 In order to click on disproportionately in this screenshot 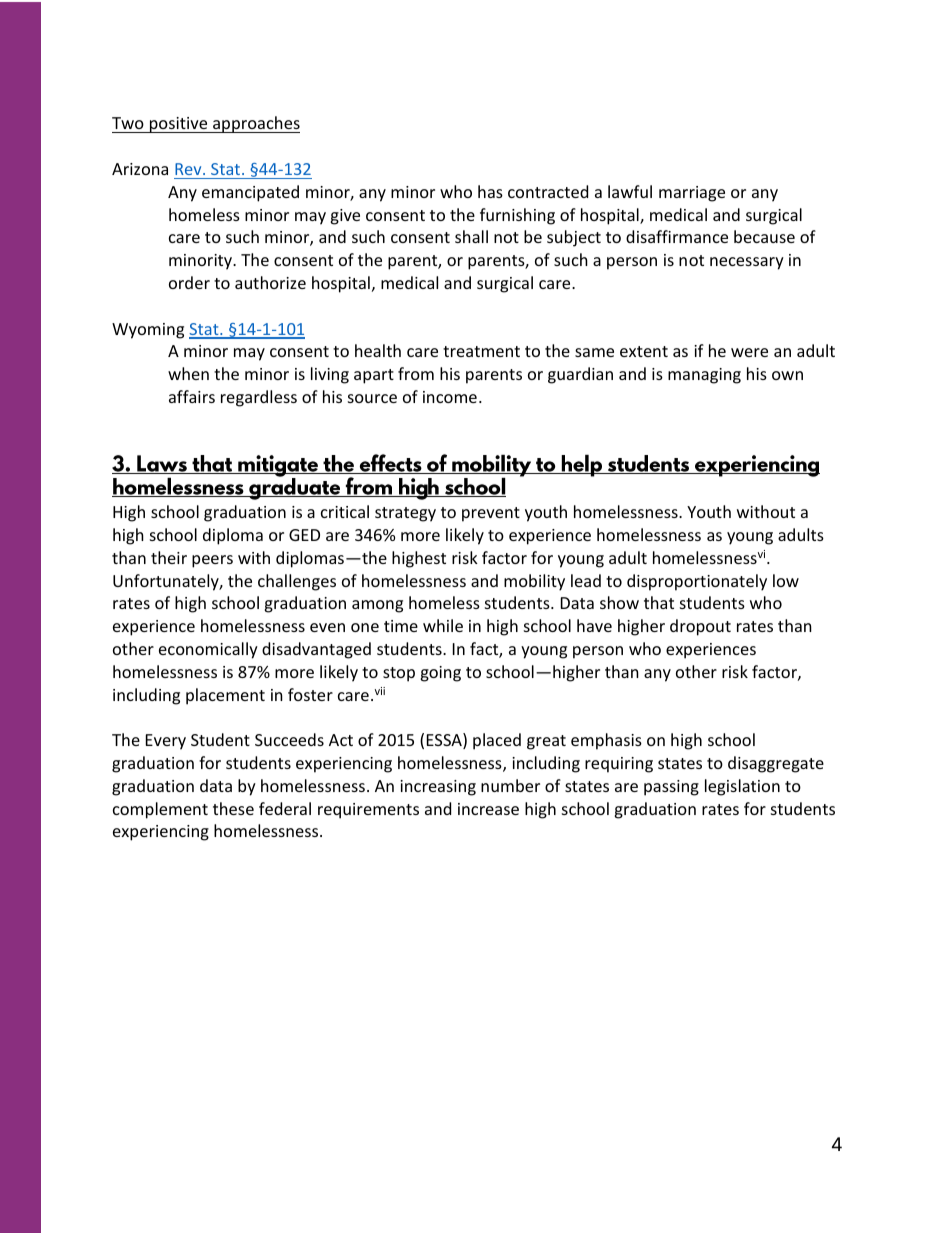, I will do `click(697, 582)`.
